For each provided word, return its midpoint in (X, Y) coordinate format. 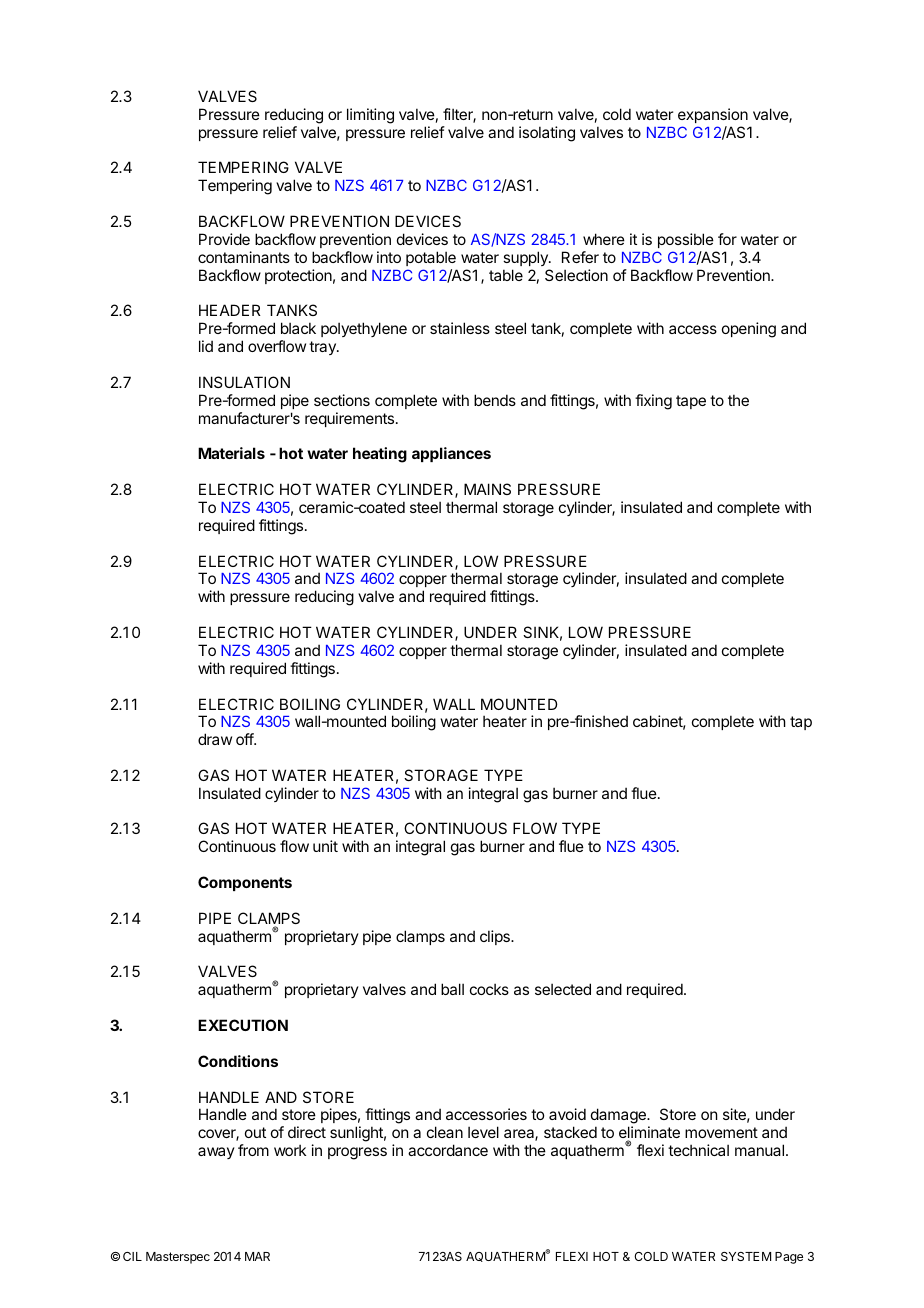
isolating (547, 134)
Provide (224, 239)
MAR (257, 1256)
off (245, 739)
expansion (713, 115)
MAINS (487, 489)
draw (215, 739)
